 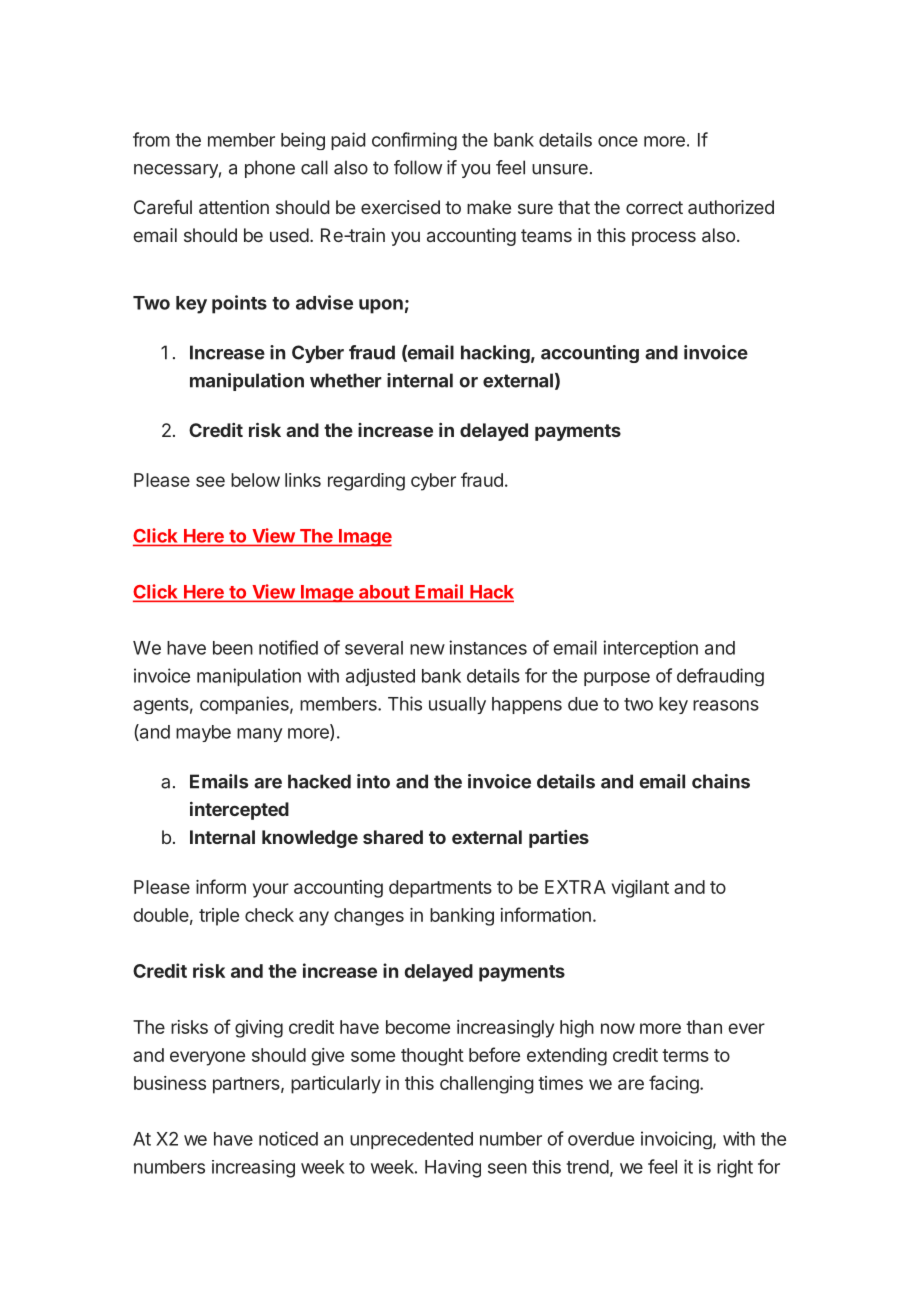 What do you see at coordinates (288, 1138) in the page?
I see `noticed` at bounding box center [288, 1138].
